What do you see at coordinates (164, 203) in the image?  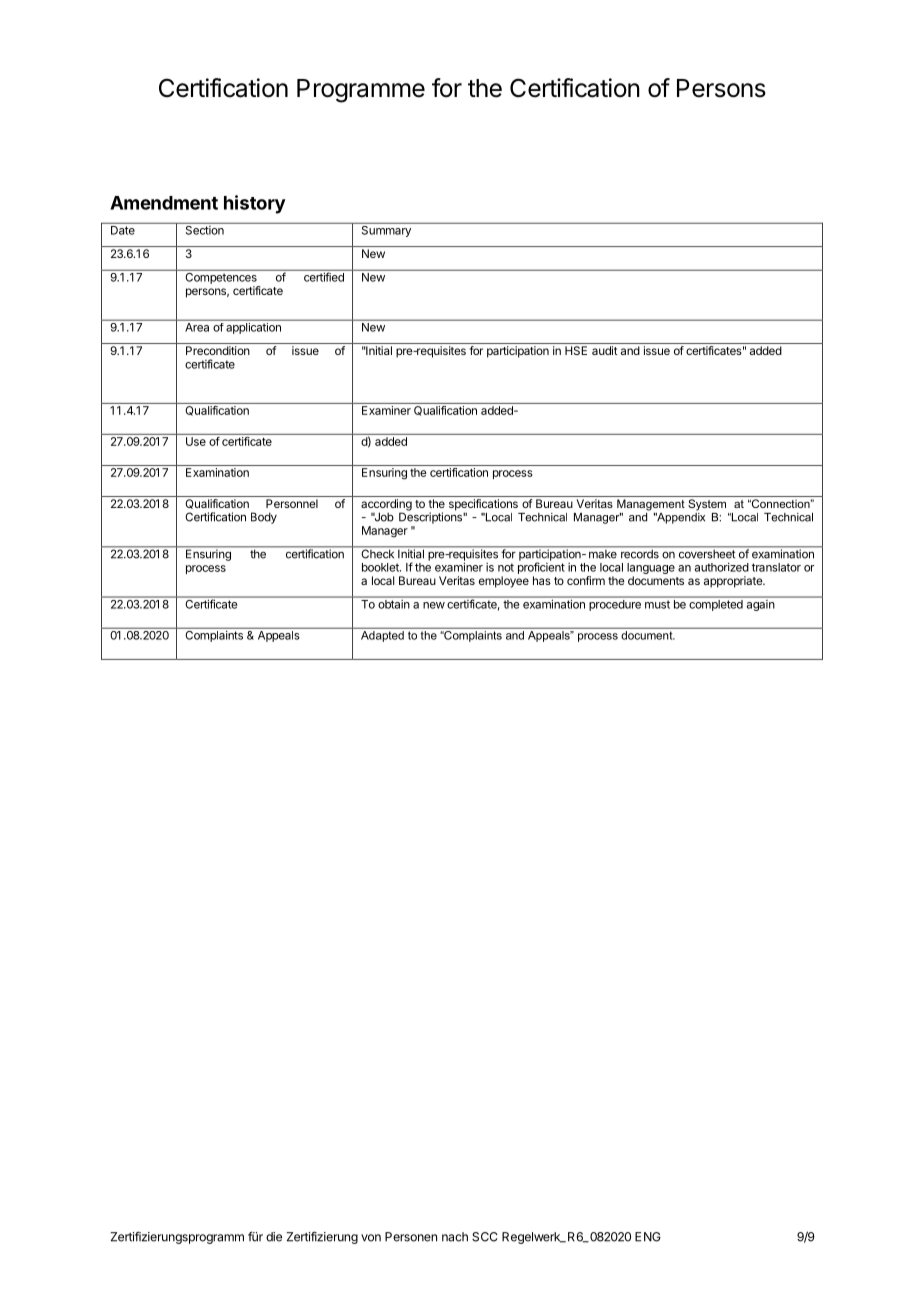 I see `Amendment` at bounding box center [164, 203].
